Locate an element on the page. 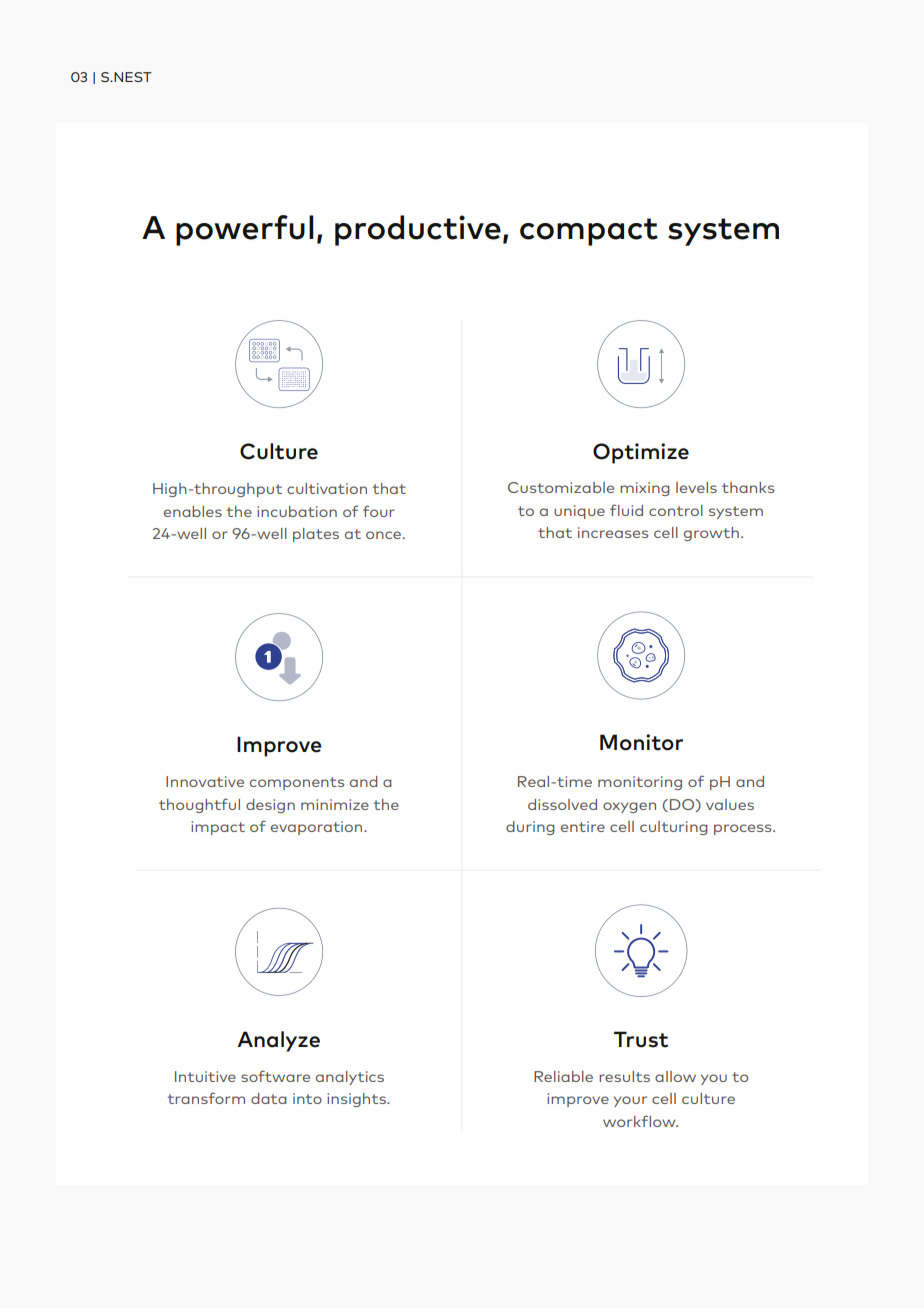 The width and height of the document is (924, 1308). culturing is located at coordinates (674, 828).
